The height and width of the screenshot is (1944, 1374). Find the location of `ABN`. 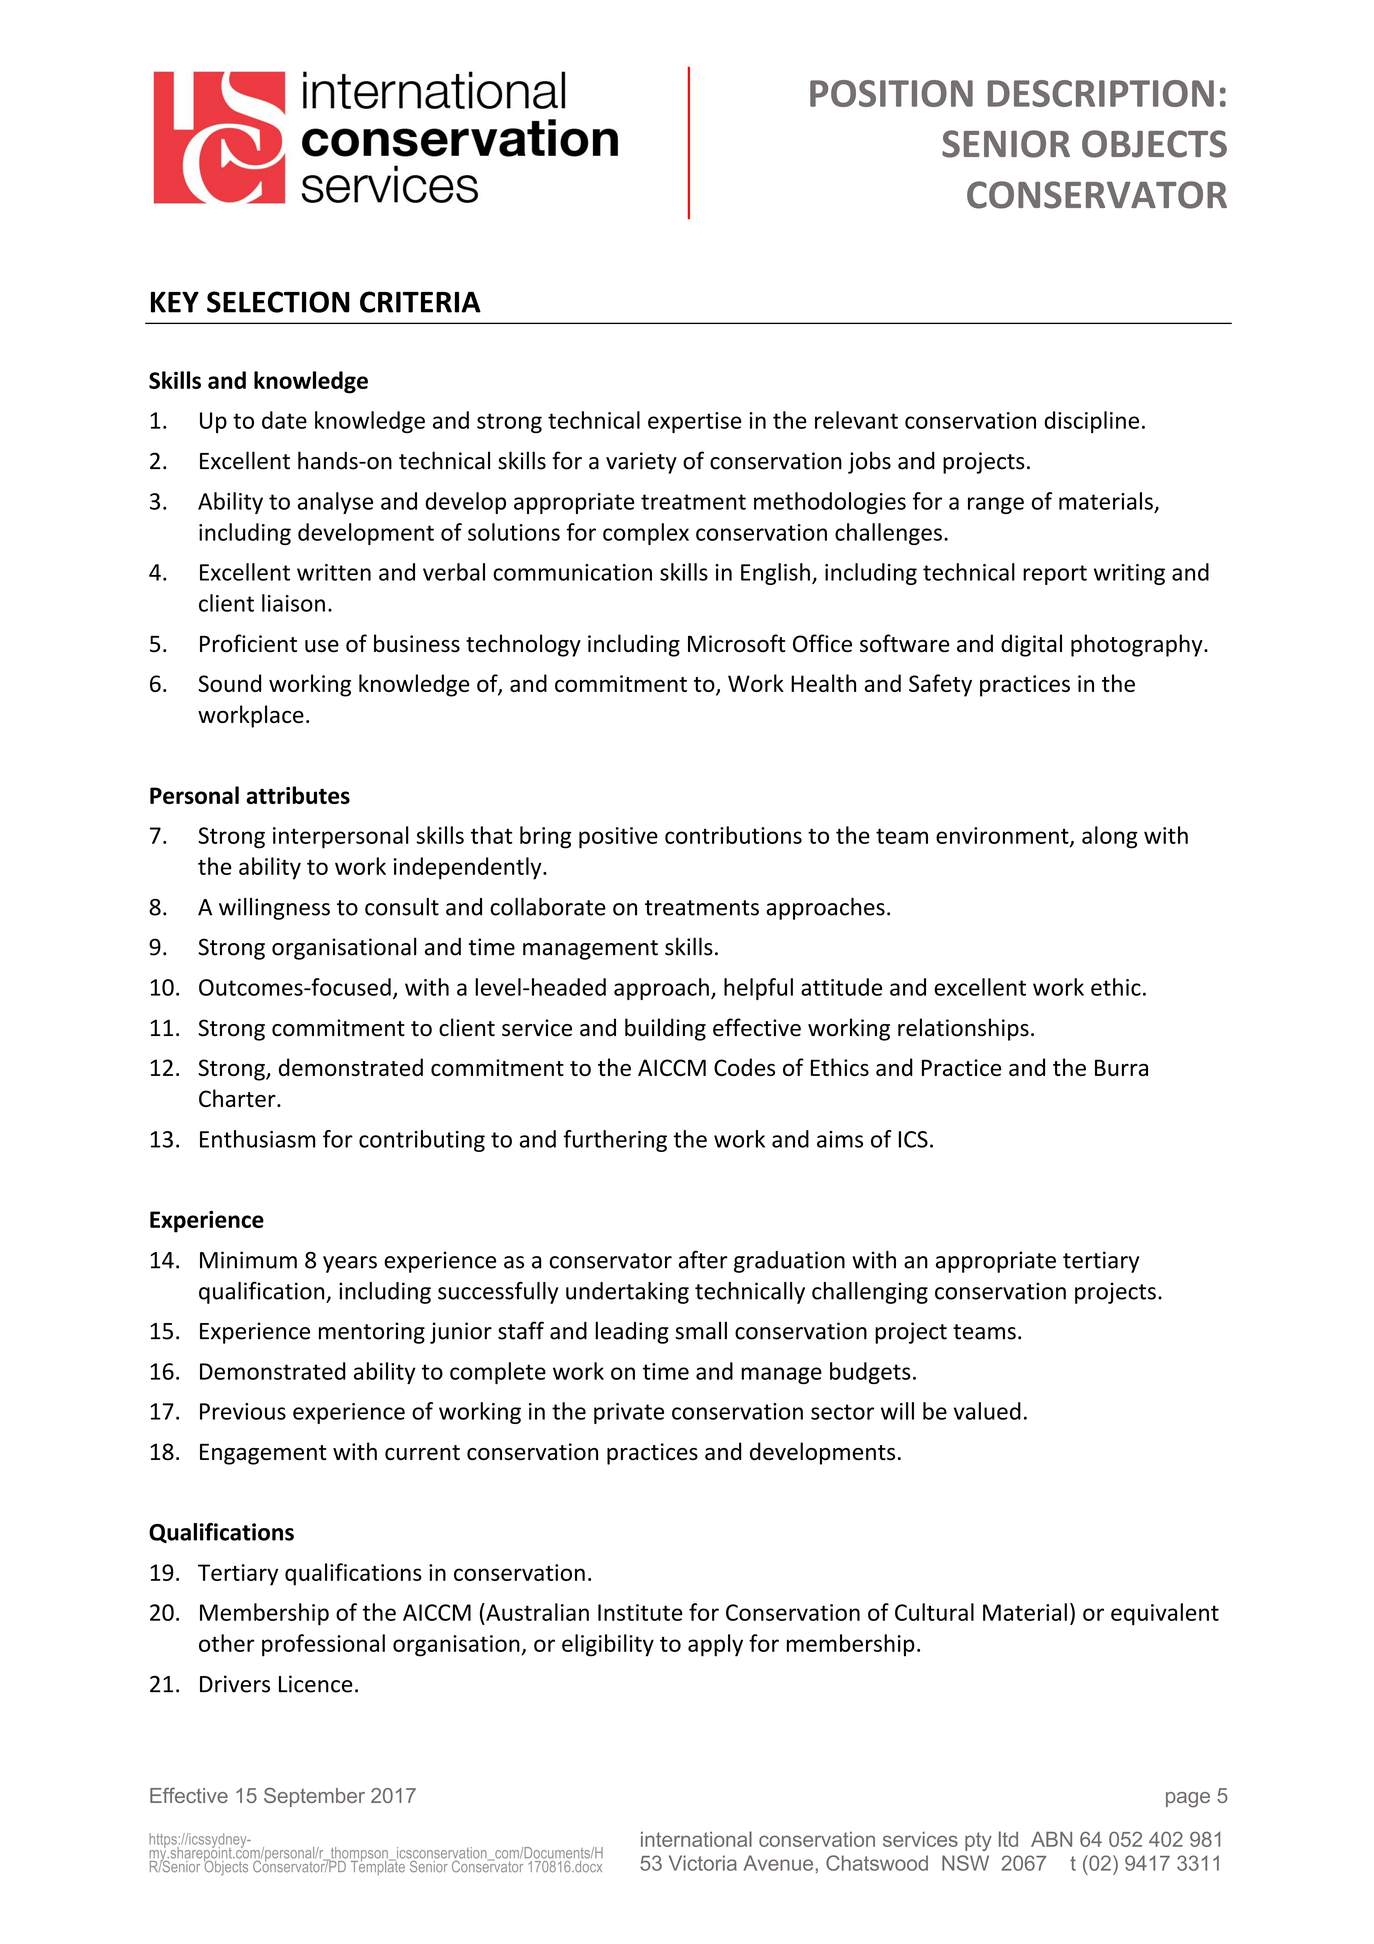

ABN is located at coordinates (1051, 1839).
